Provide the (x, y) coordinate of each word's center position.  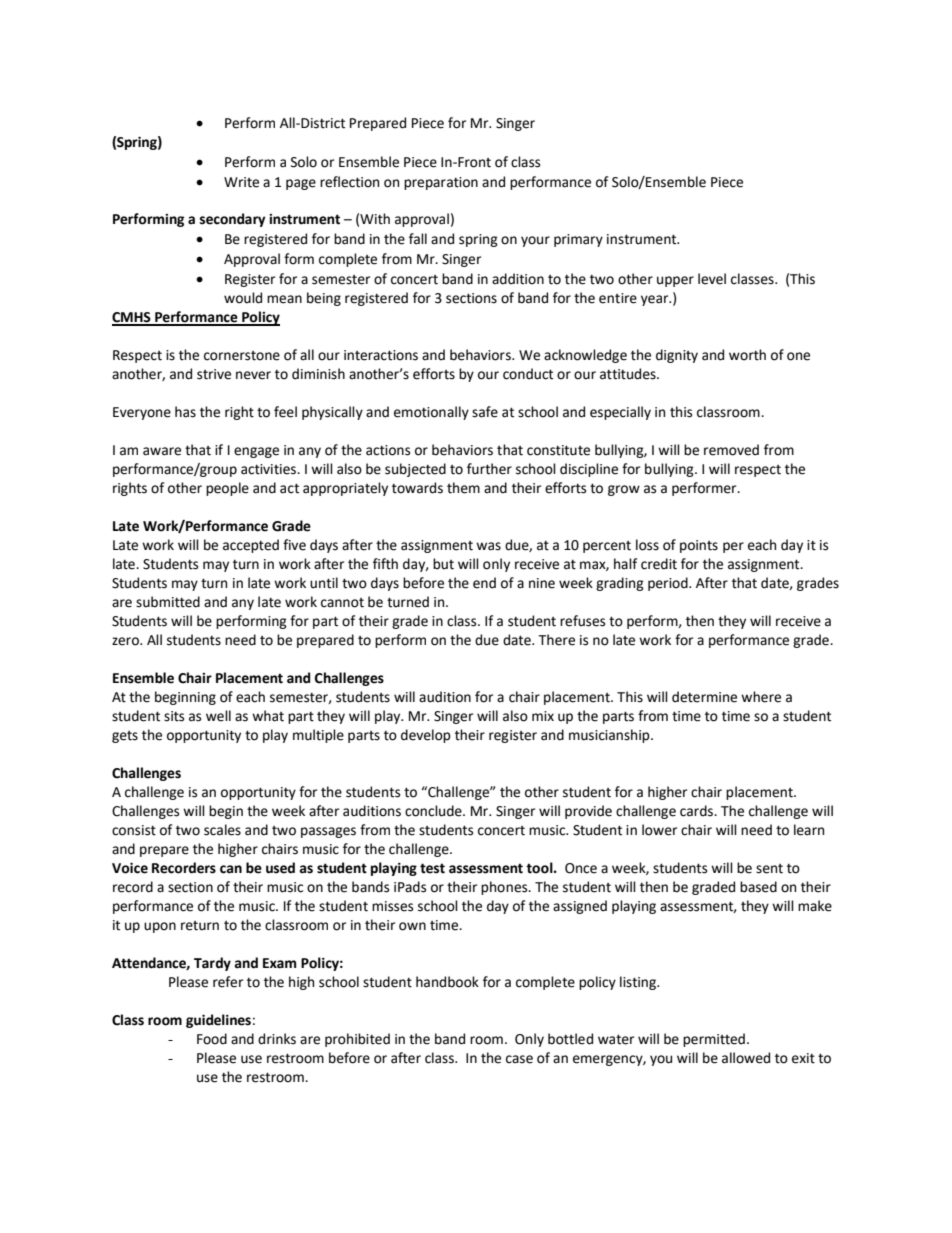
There (556, 640)
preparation (441, 183)
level (712, 279)
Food (212, 1039)
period (669, 584)
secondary (232, 220)
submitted (168, 602)
